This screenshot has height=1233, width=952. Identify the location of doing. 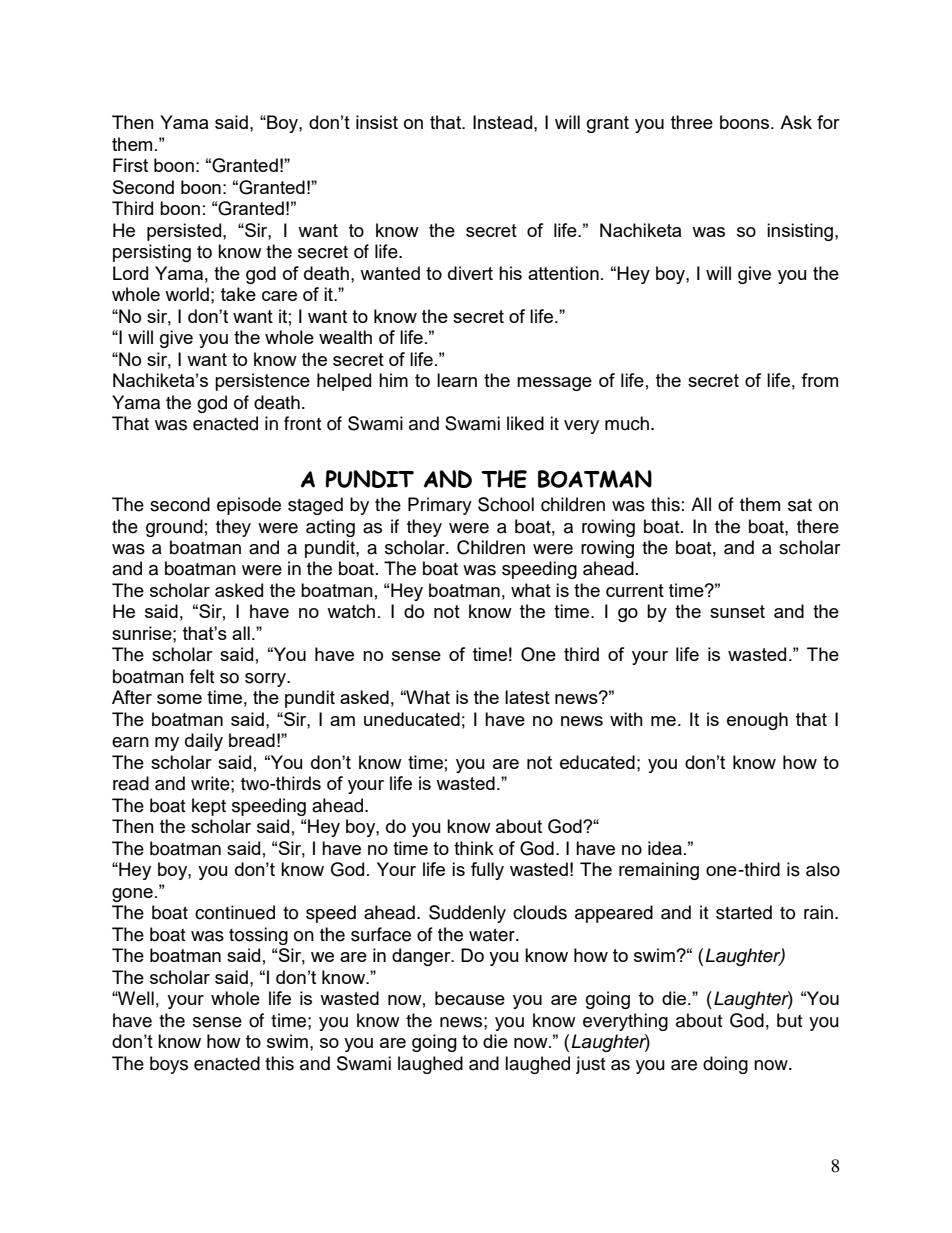
(725, 1065).
